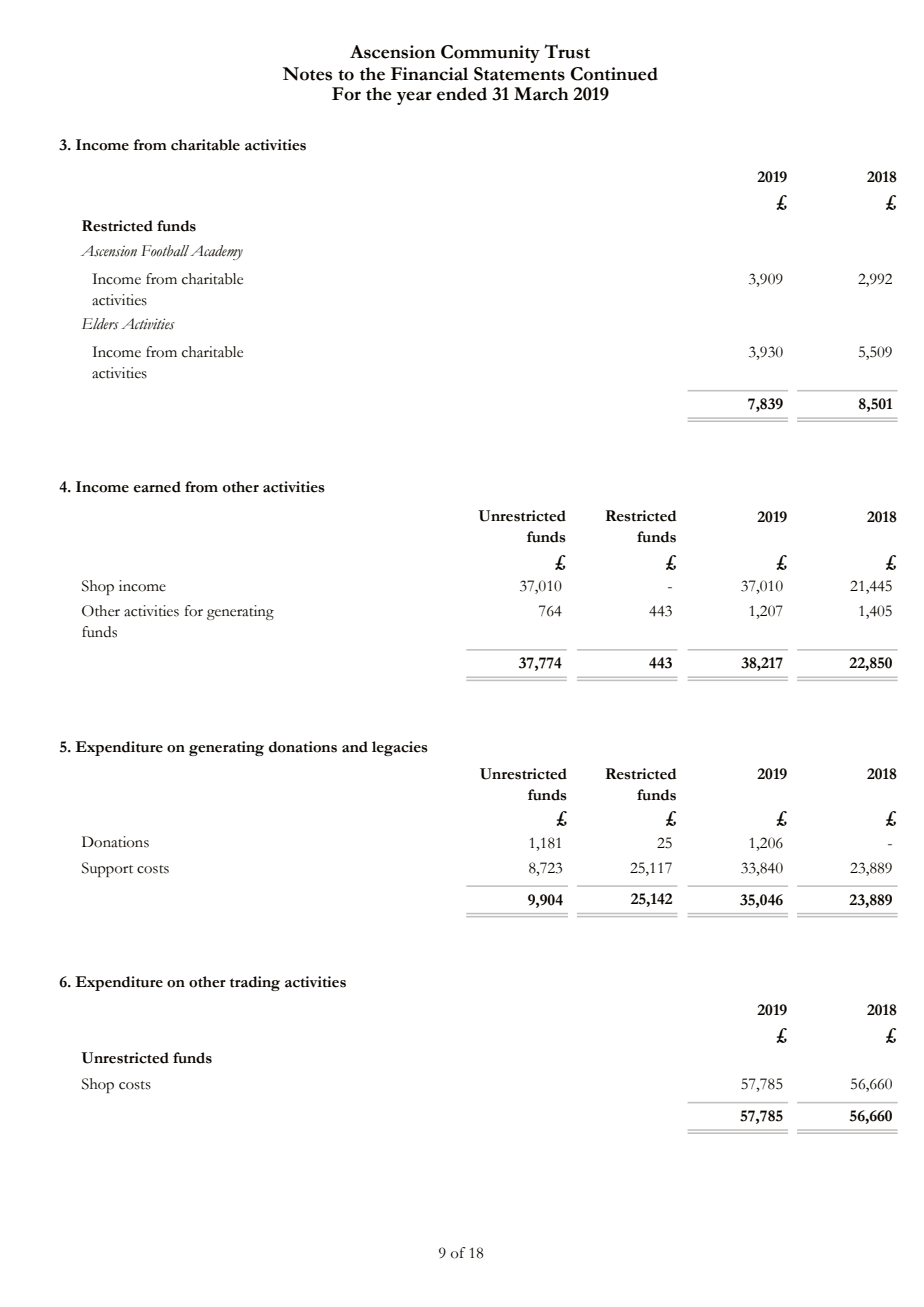  I want to click on Support, so click(107, 869).
